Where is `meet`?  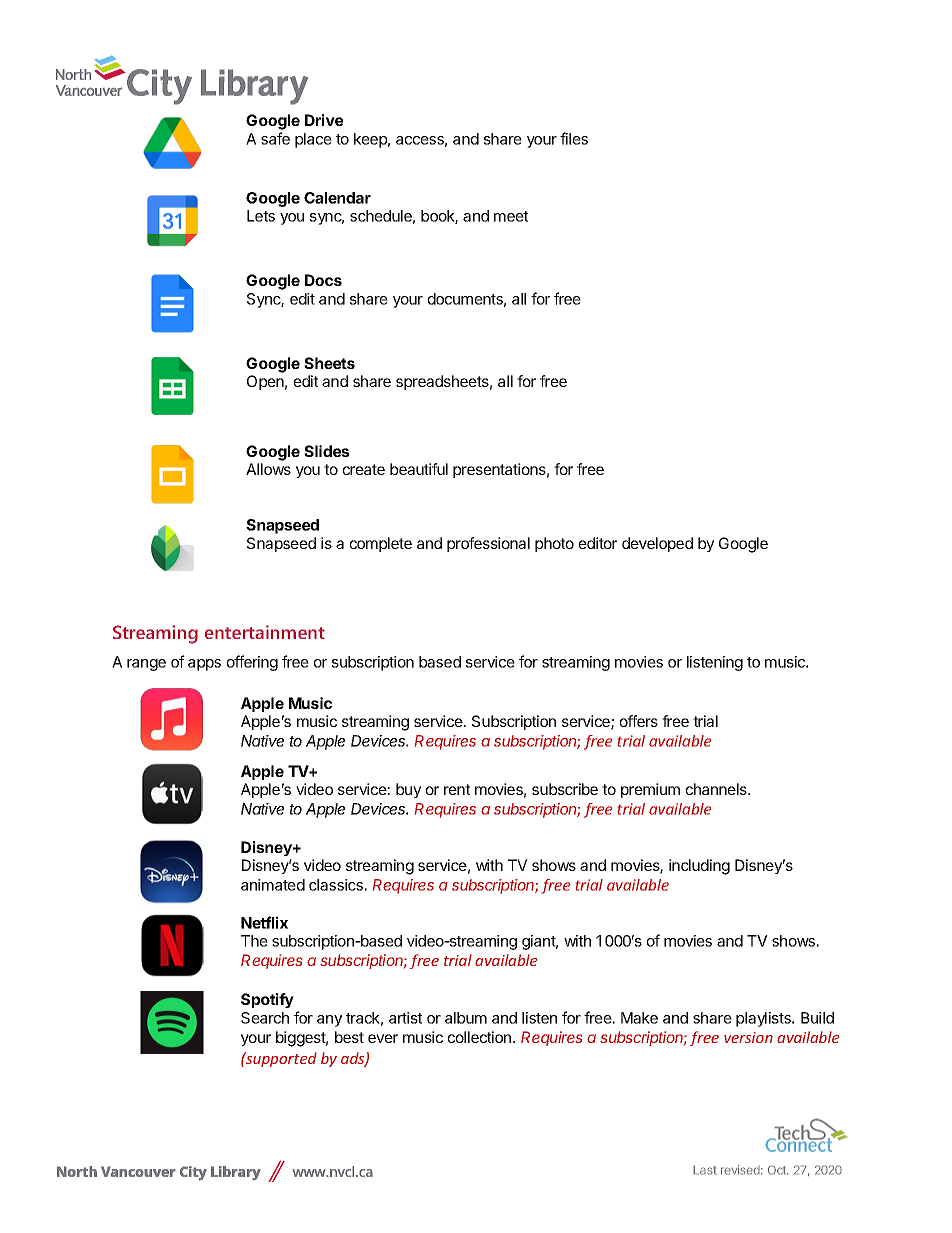
meet is located at coordinates (511, 216).
